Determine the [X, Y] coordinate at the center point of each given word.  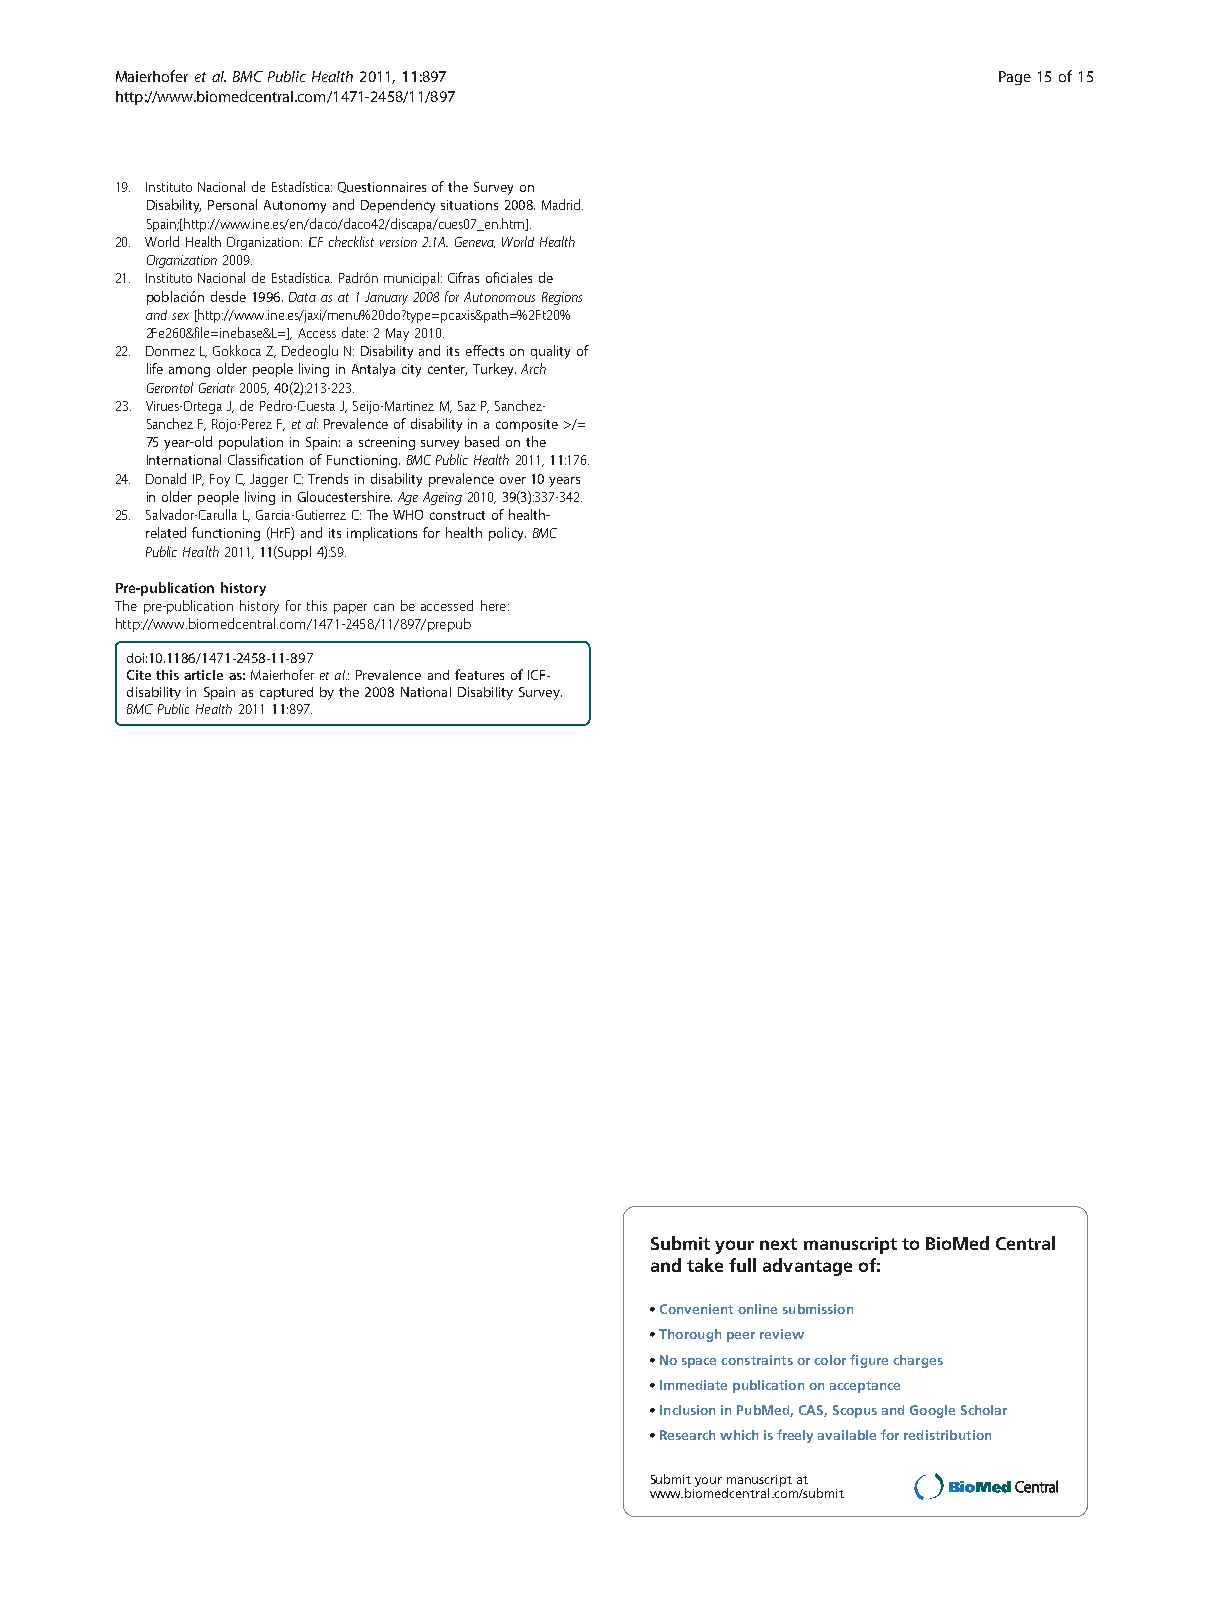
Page [1015, 78]
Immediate [693, 1385]
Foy [220, 480]
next [778, 1244]
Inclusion [687, 1410]
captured [286, 693]
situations [469, 205]
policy [507, 534]
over [513, 480]
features [479, 674]
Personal [232, 204]
